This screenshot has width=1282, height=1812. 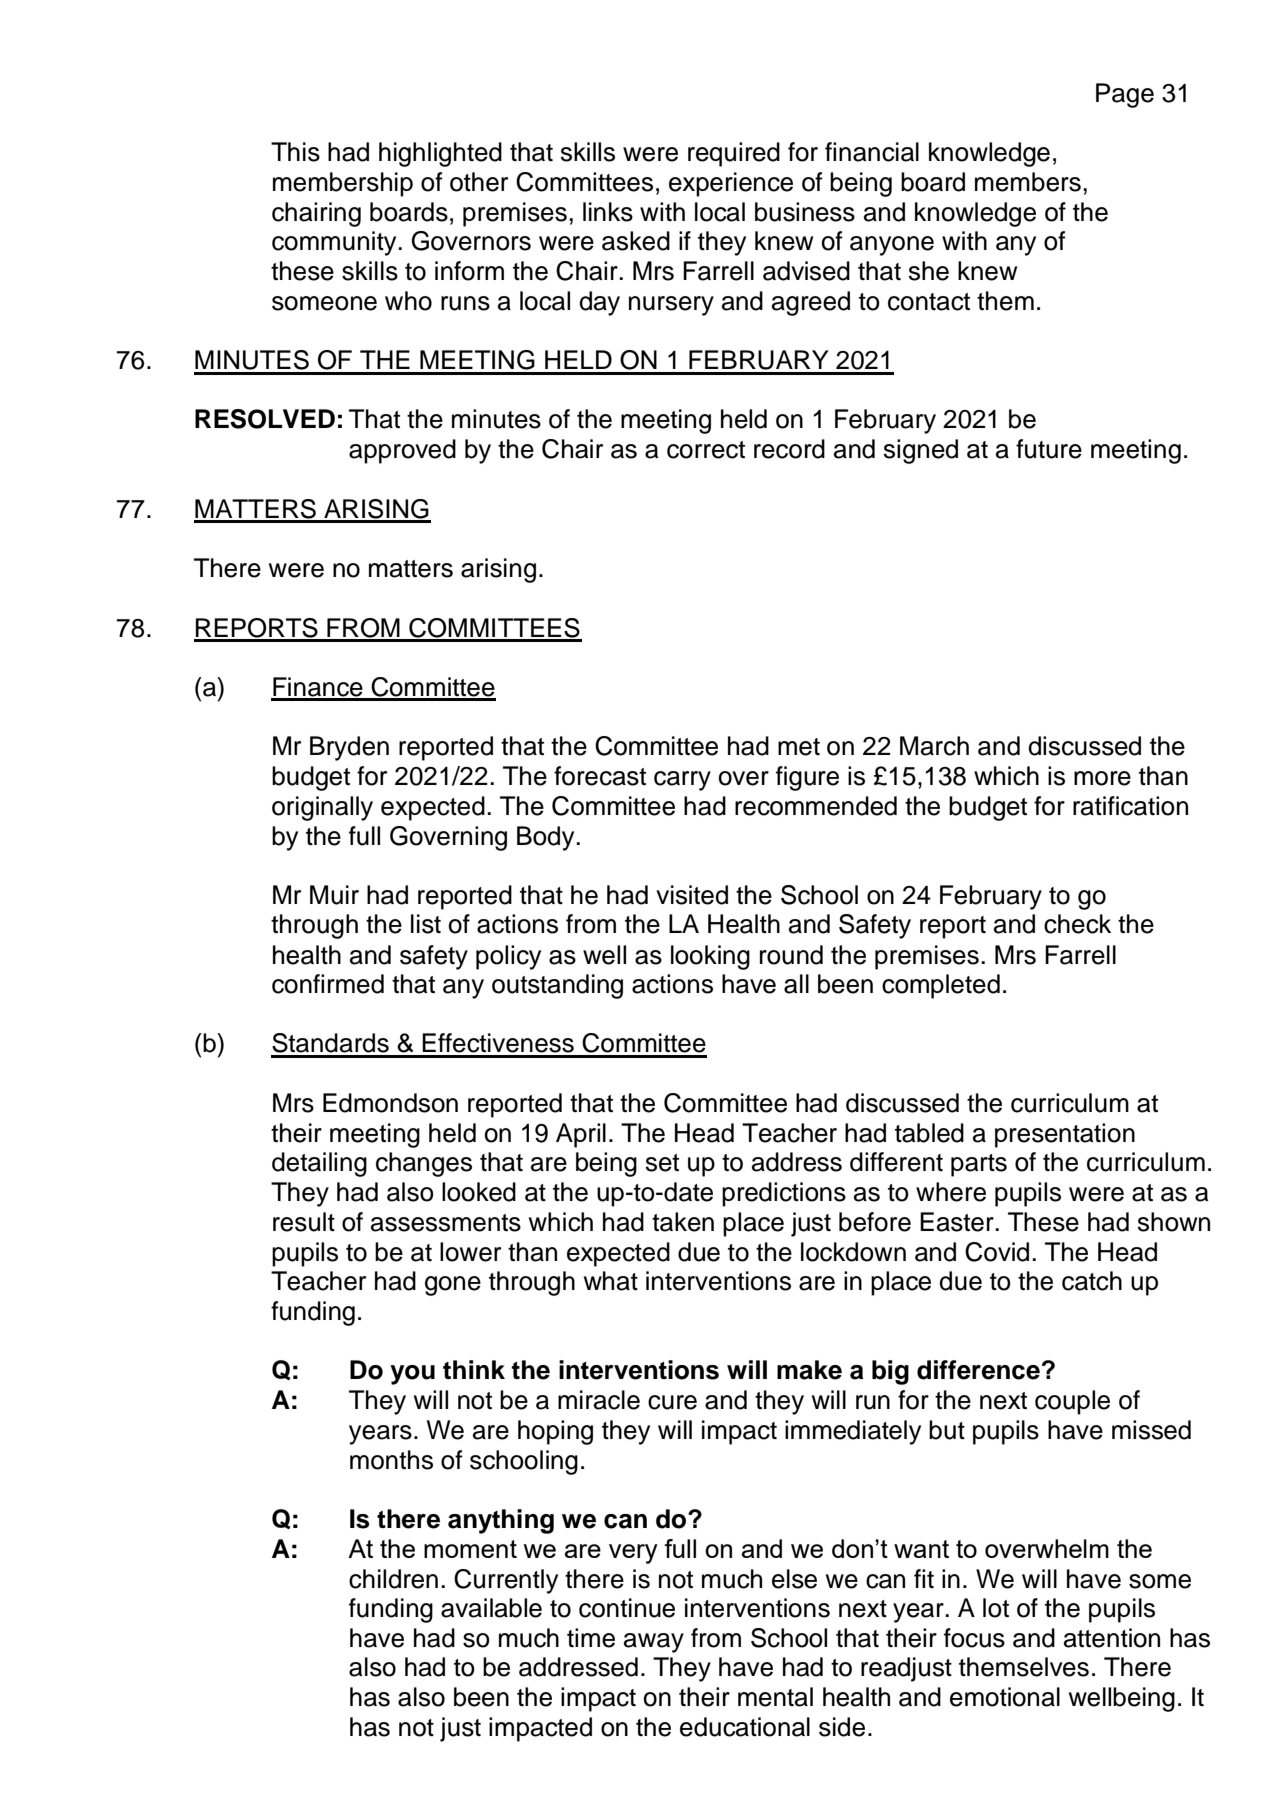 What do you see at coordinates (692, 895) in the screenshot?
I see `visited` at bounding box center [692, 895].
